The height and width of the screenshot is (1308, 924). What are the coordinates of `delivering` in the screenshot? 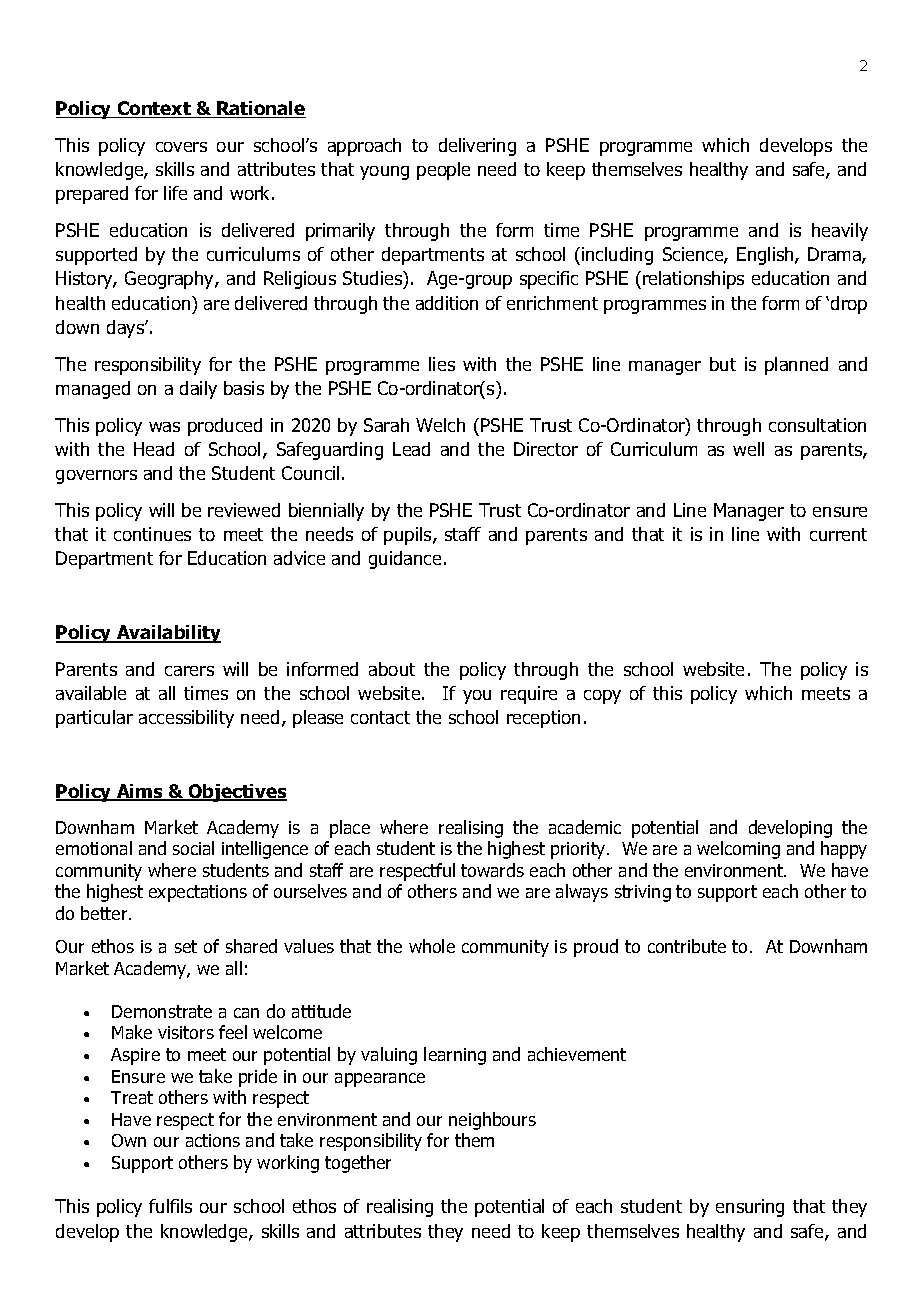 It's located at (477, 147).
